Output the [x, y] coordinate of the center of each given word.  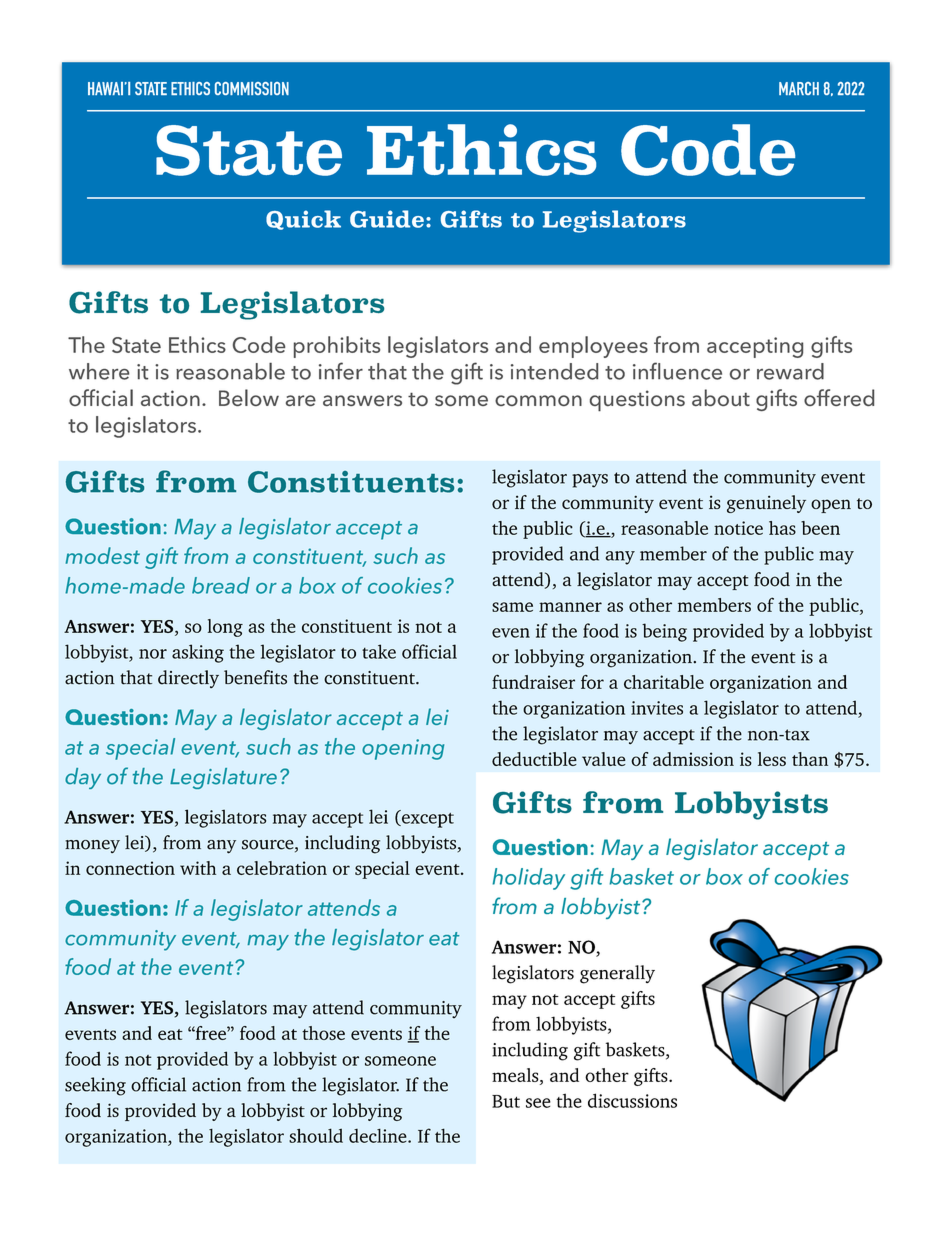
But [506, 1101]
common [538, 400]
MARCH [799, 88]
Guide [387, 219]
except [427, 819]
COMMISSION [252, 88]
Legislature [223, 778]
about [721, 397]
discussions [632, 1100]
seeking [95, 1086]
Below [249, 397]
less [772, 759]
